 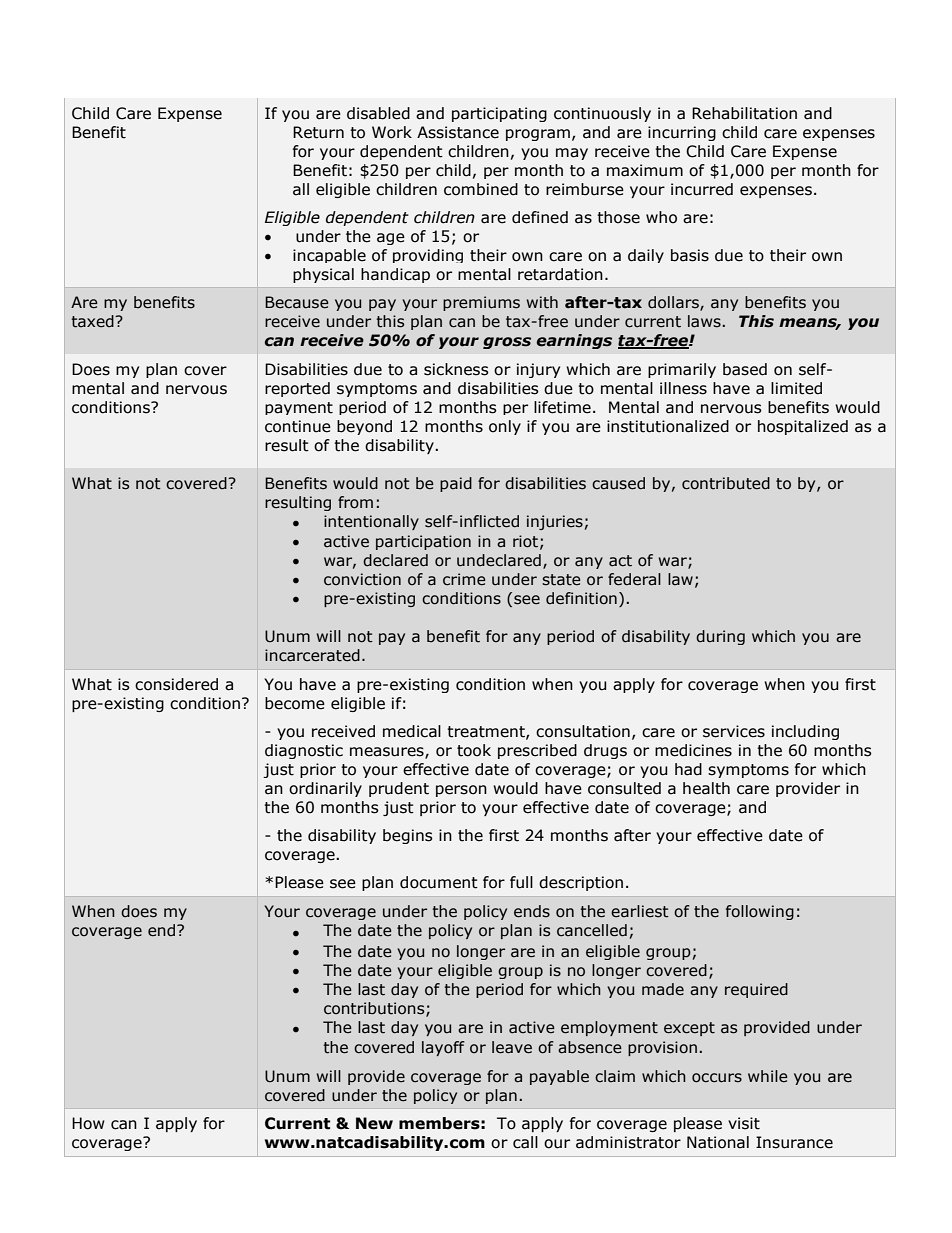 What do you see at coordinates (744, 1123) in the screenshot?
I see `visit` at bounding box center [744, 1123].
